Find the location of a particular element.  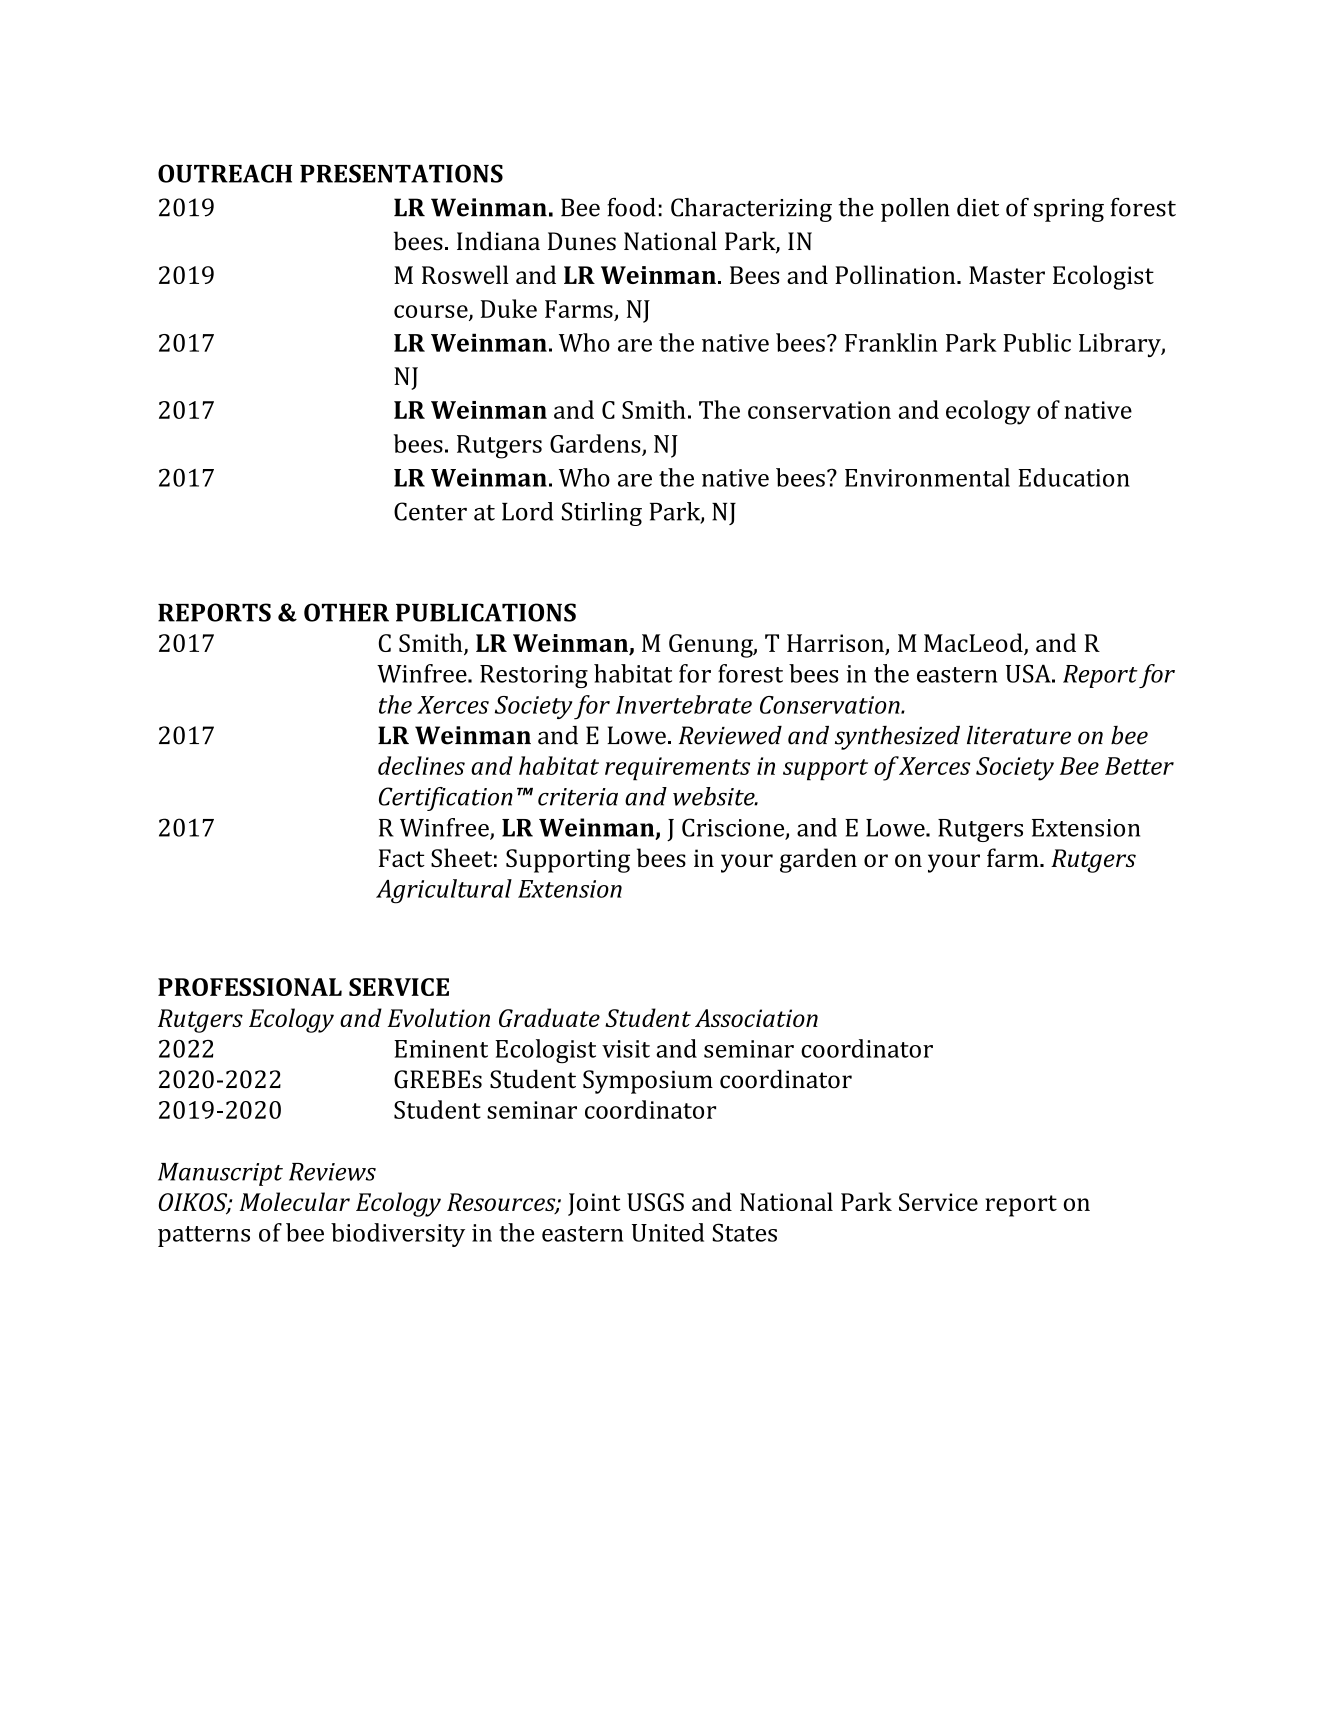

Stirling is located at coordinates (602, 514).
